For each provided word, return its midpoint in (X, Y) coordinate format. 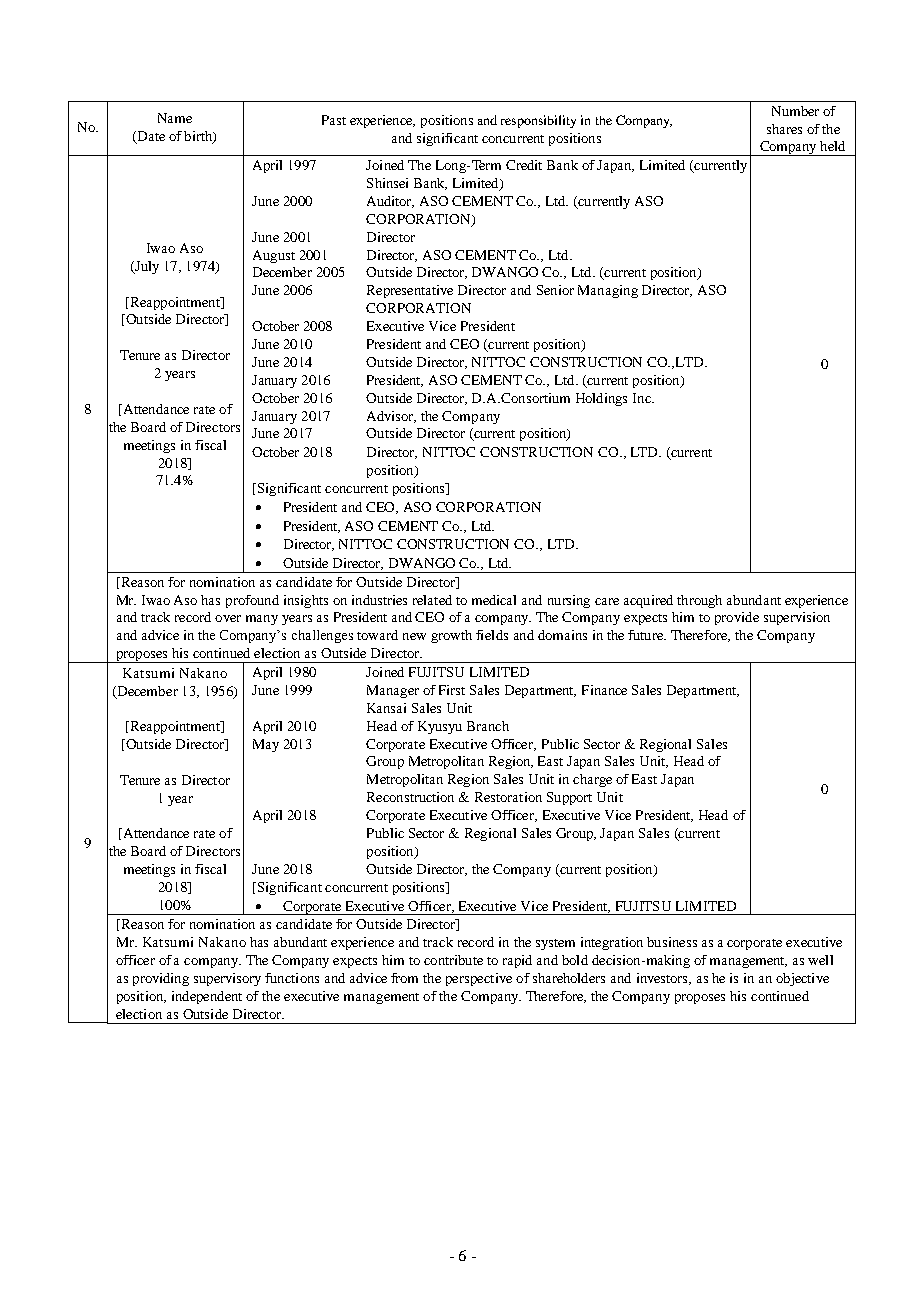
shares (784, 129)
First (452, 690)
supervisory (227, 979)
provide (737, 618)
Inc (643, 398)
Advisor (391, 417)
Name (175, 118)
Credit (524, 165)
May (266, 745)
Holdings (601, 399)
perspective (479, 979)
